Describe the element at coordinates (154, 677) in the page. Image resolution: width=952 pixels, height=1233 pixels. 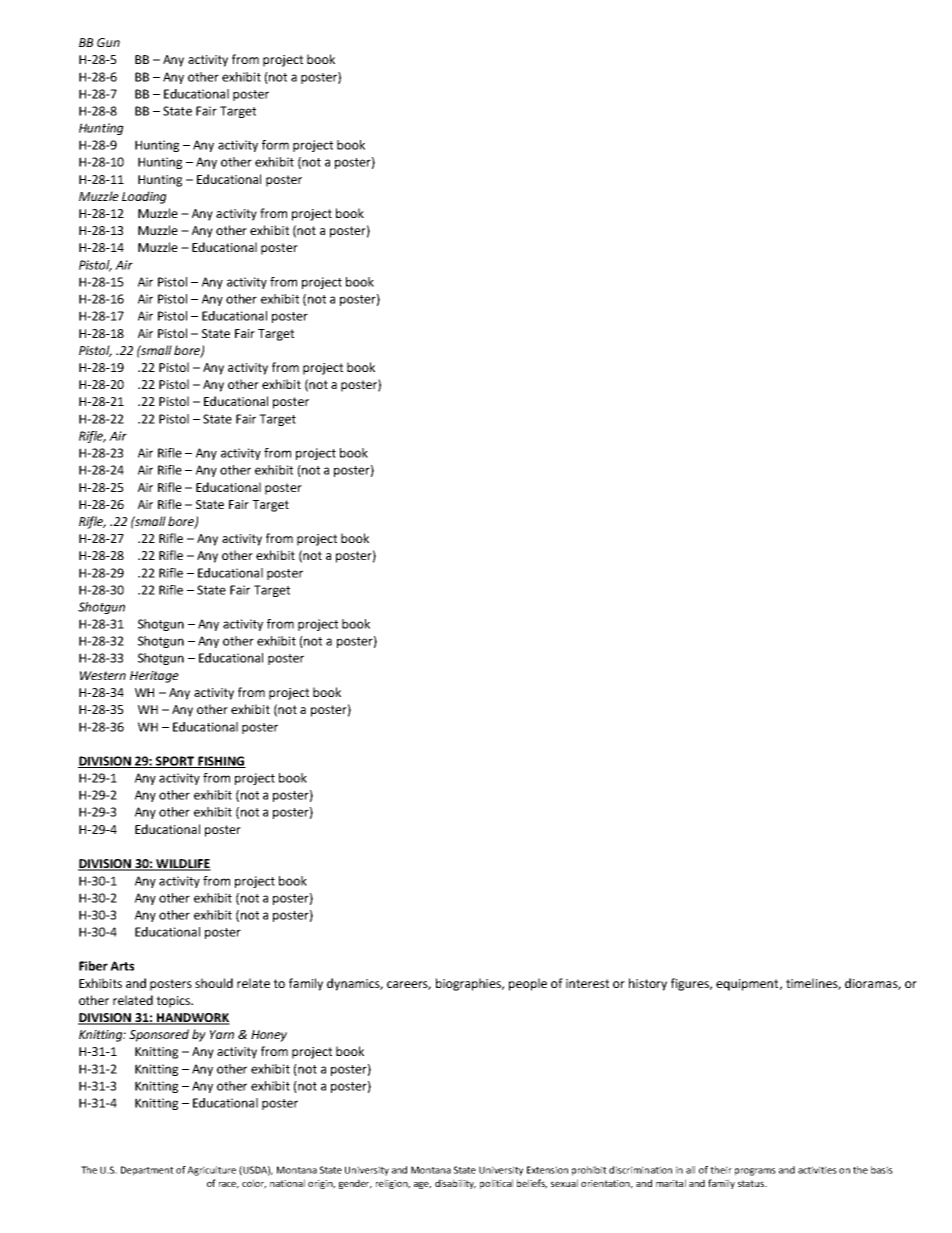
I see `Heritage` at that location.
